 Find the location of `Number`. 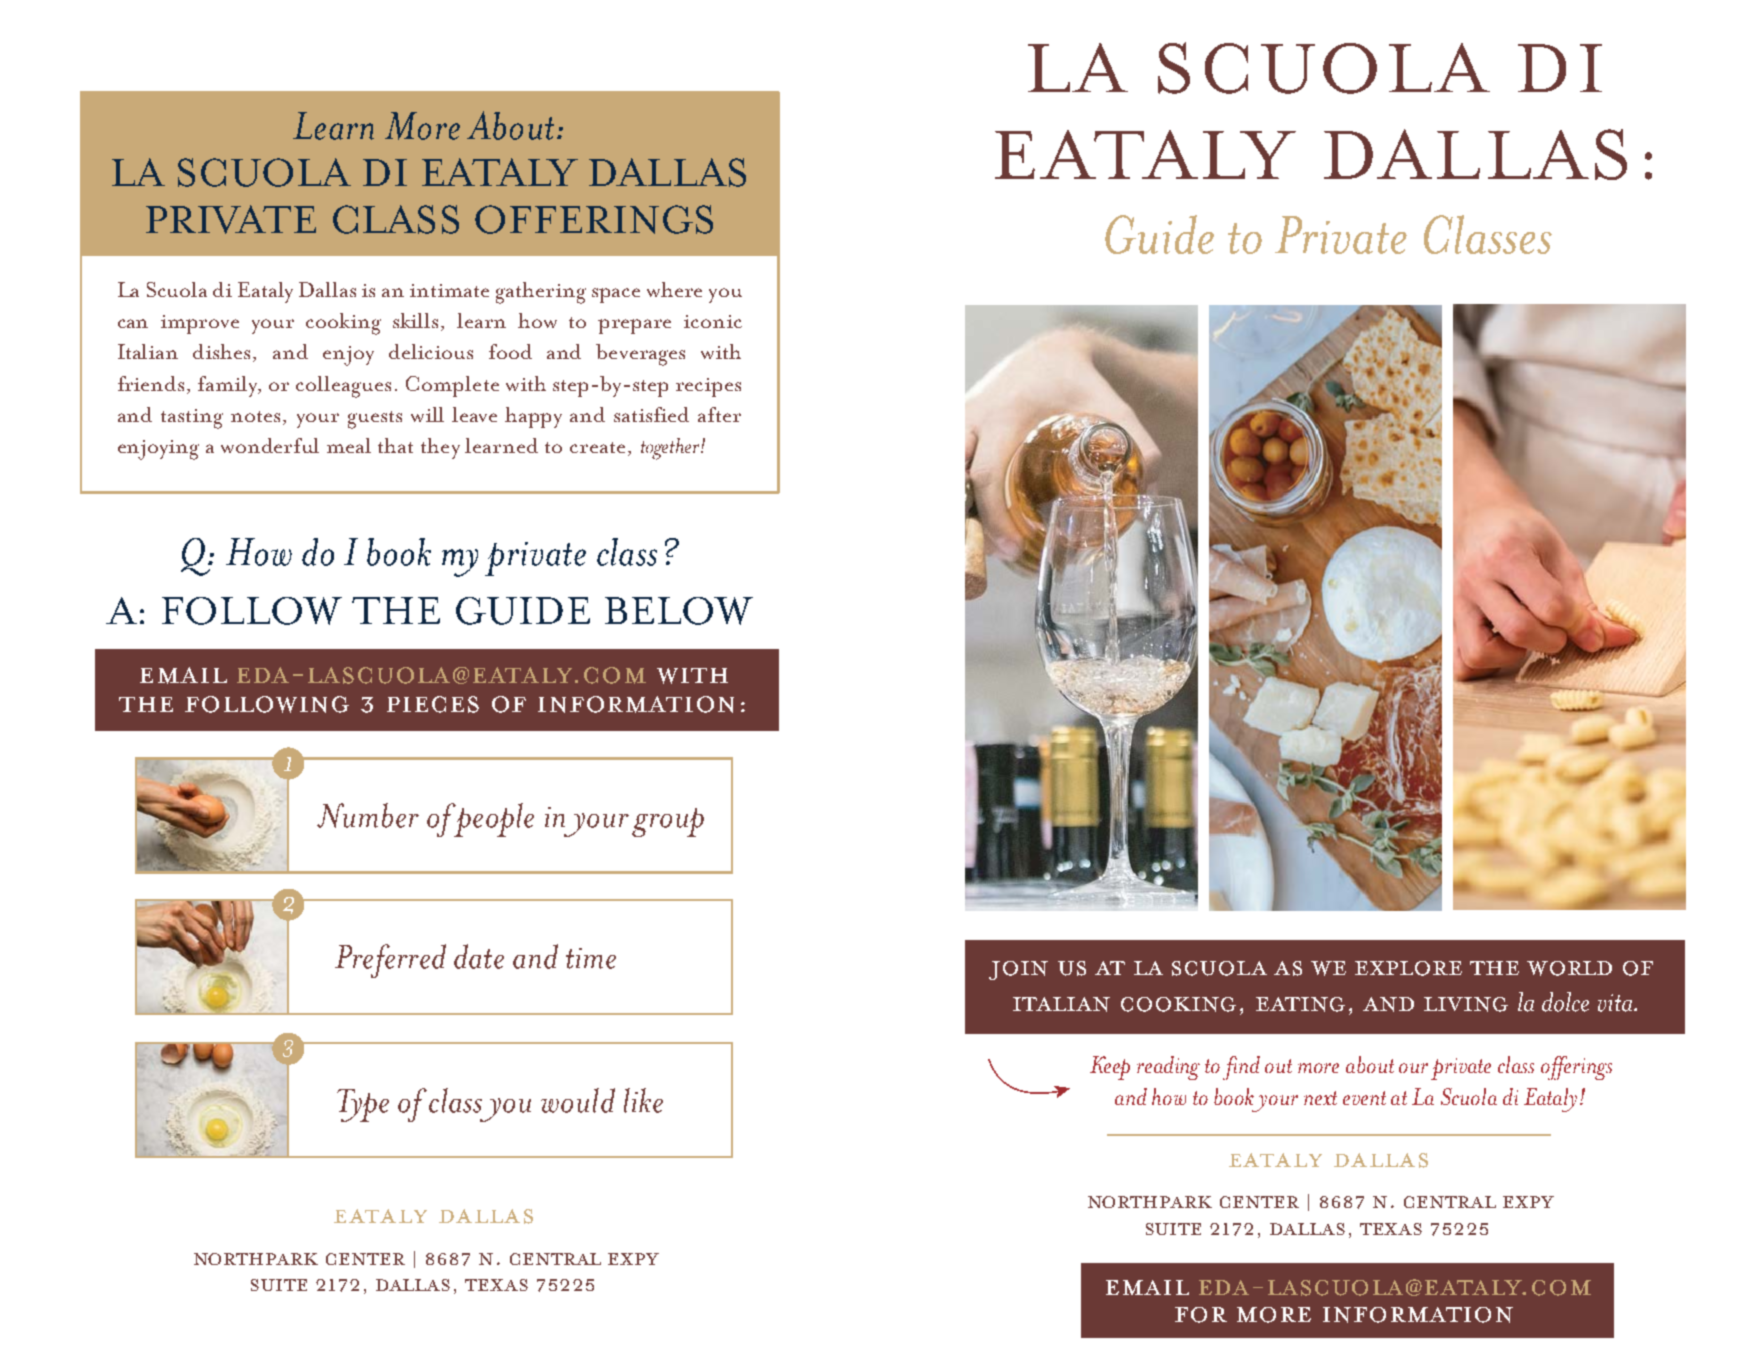

Number is located at coordinates (368, 815).
